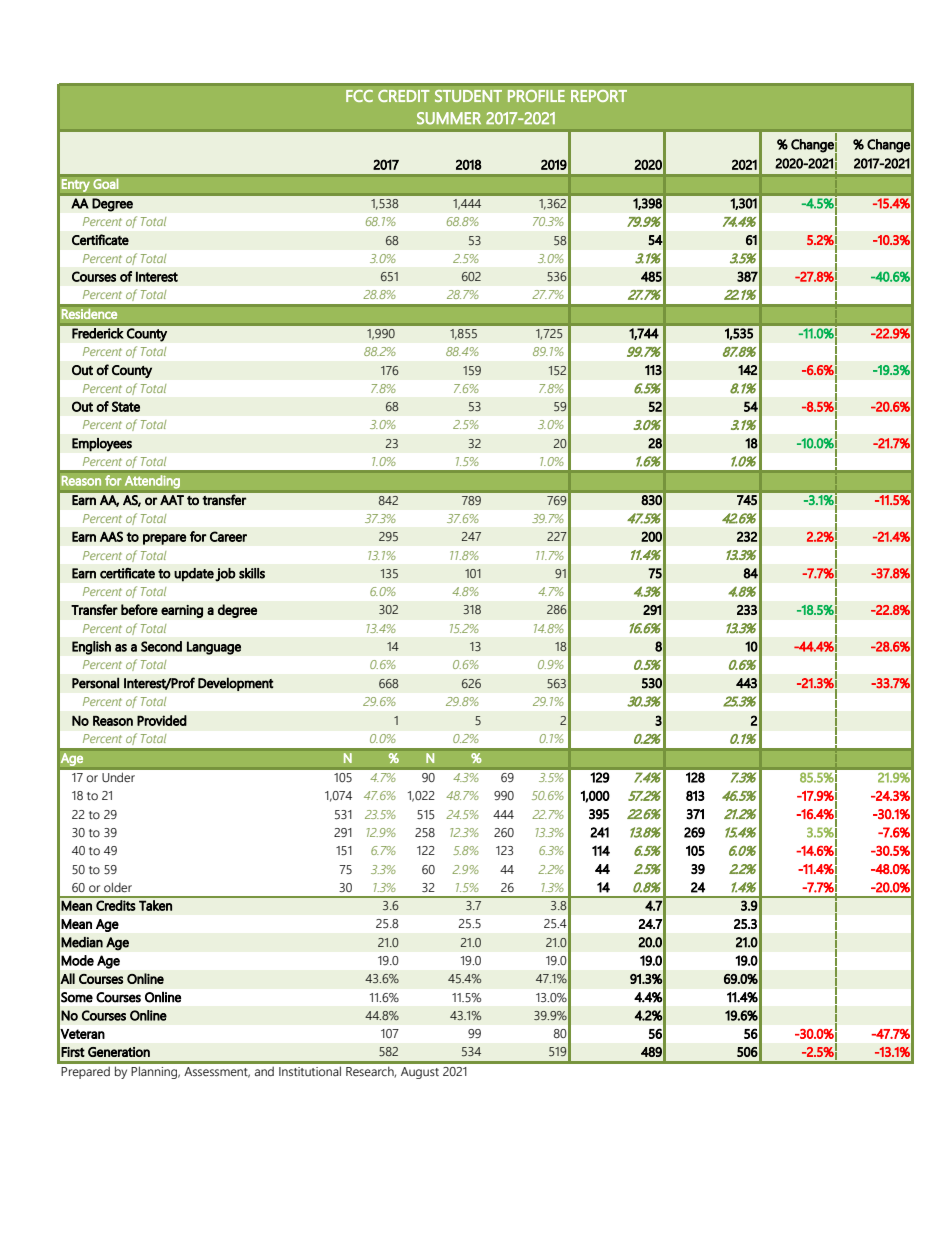 The image size is (952, 1233). I want to click on Generation, so click(119, 1052).
